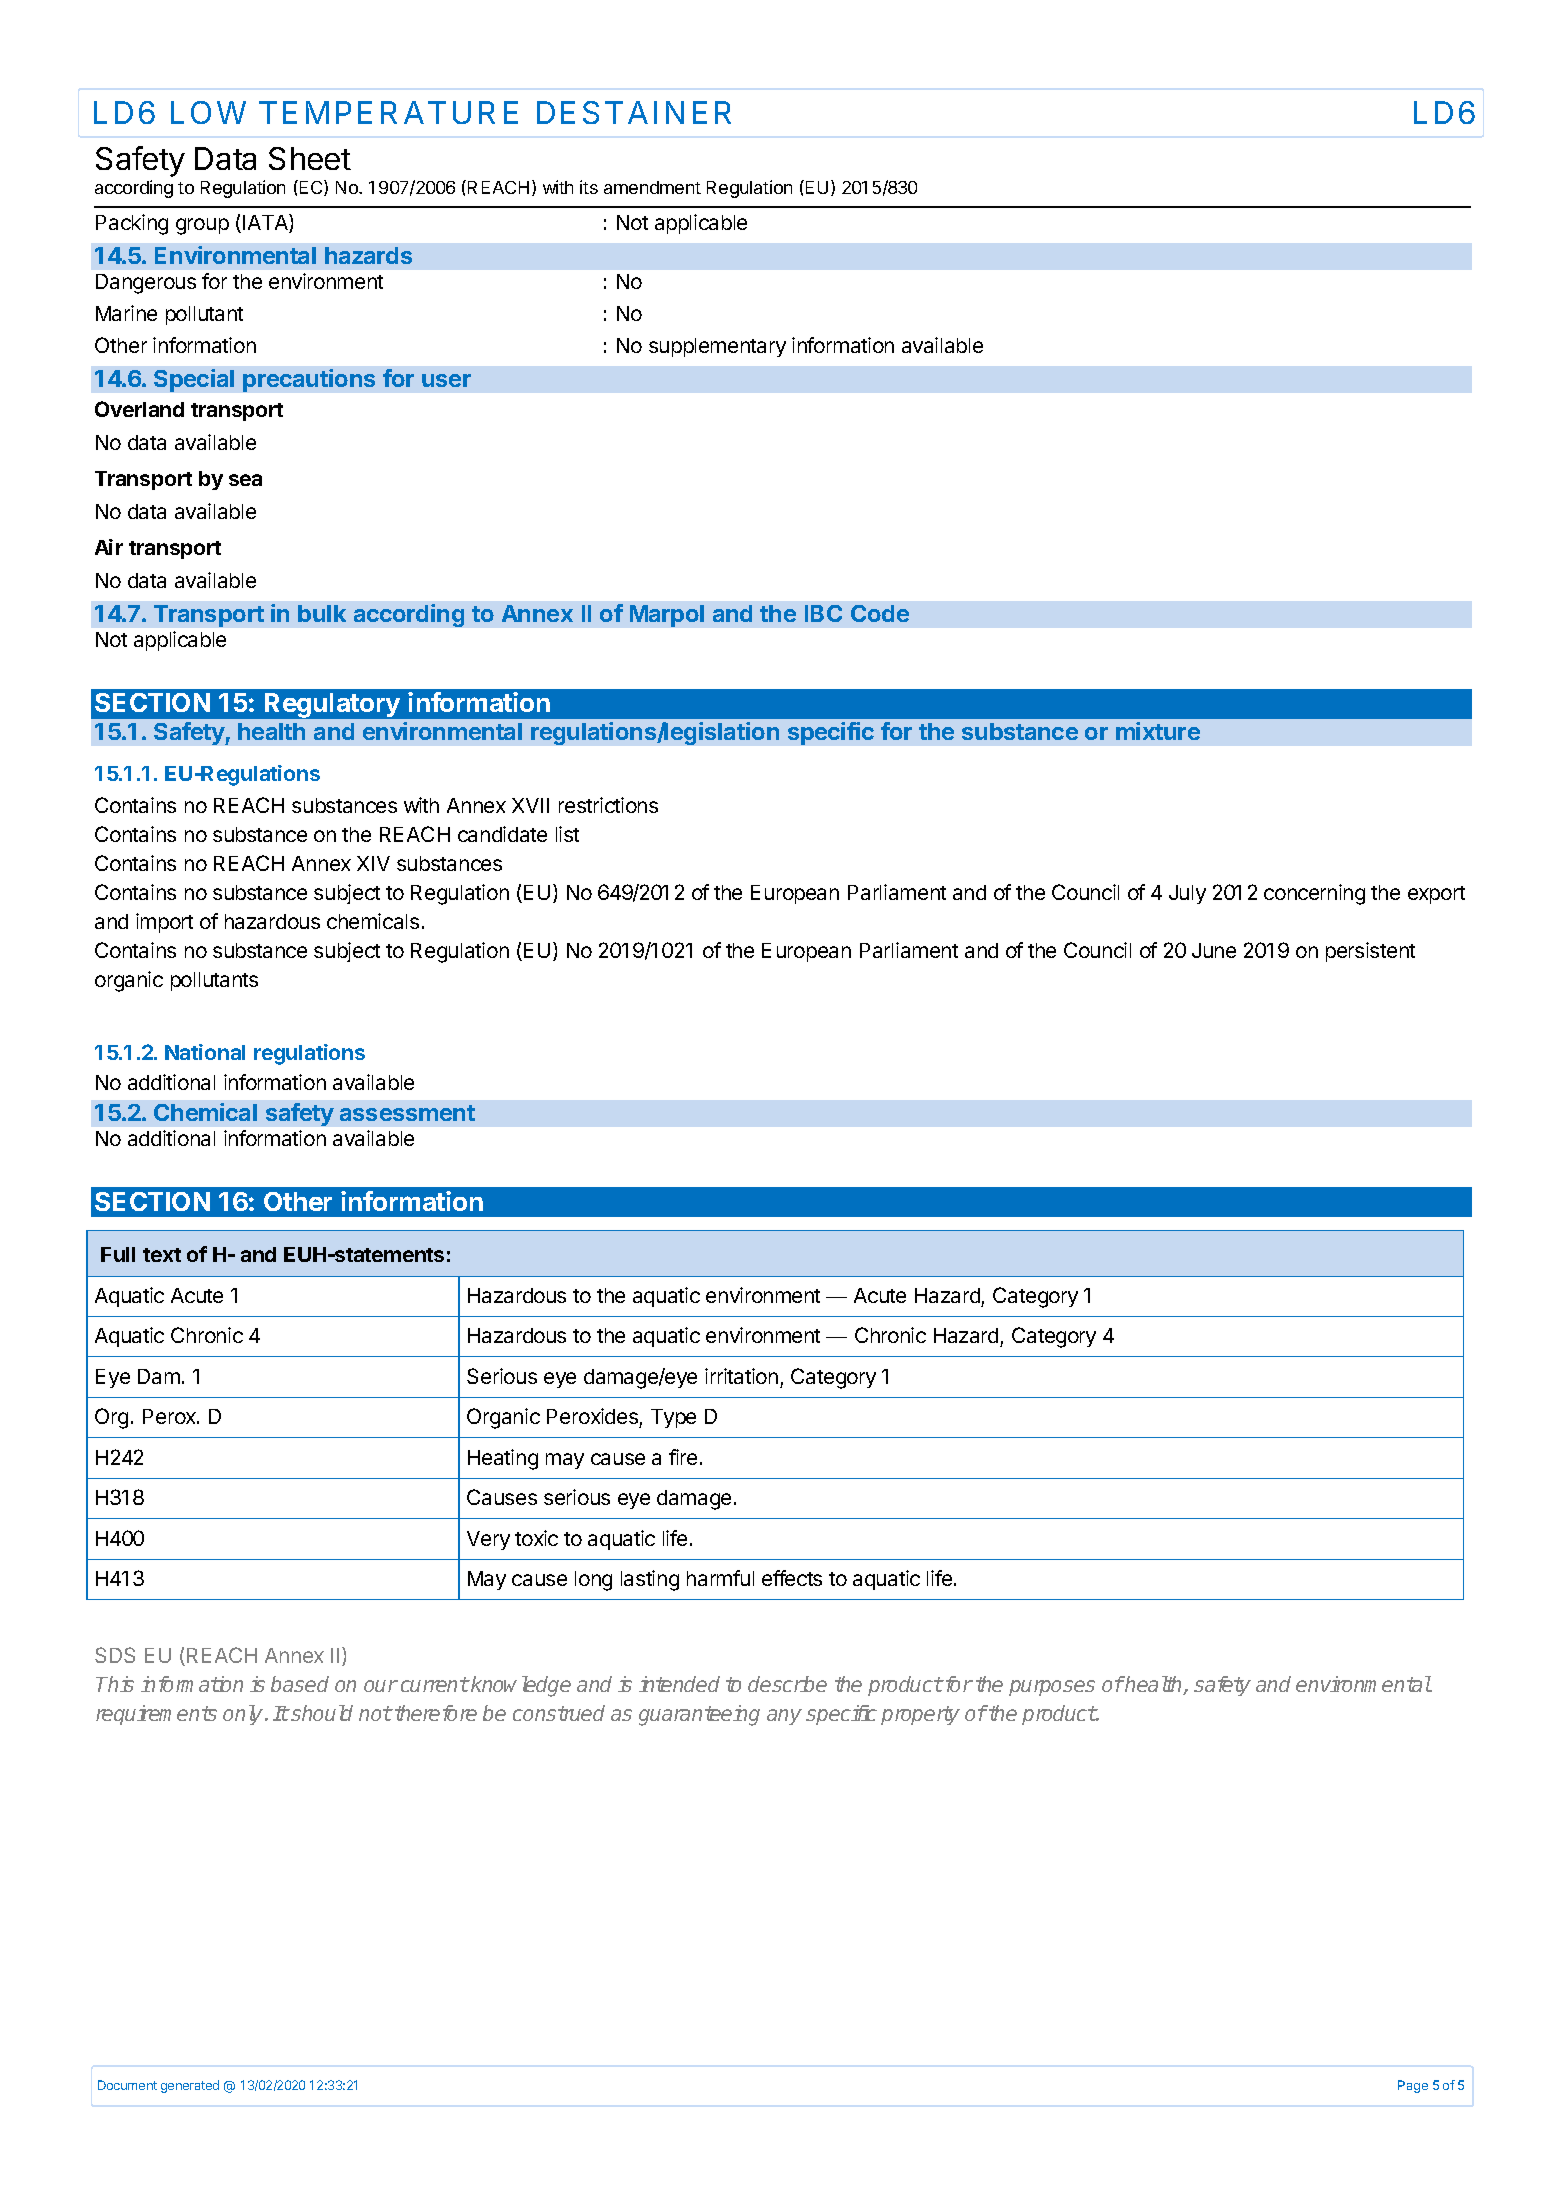 This screenshot has width=1562, height=2211. I want to click on June, so click(1214, 950).
